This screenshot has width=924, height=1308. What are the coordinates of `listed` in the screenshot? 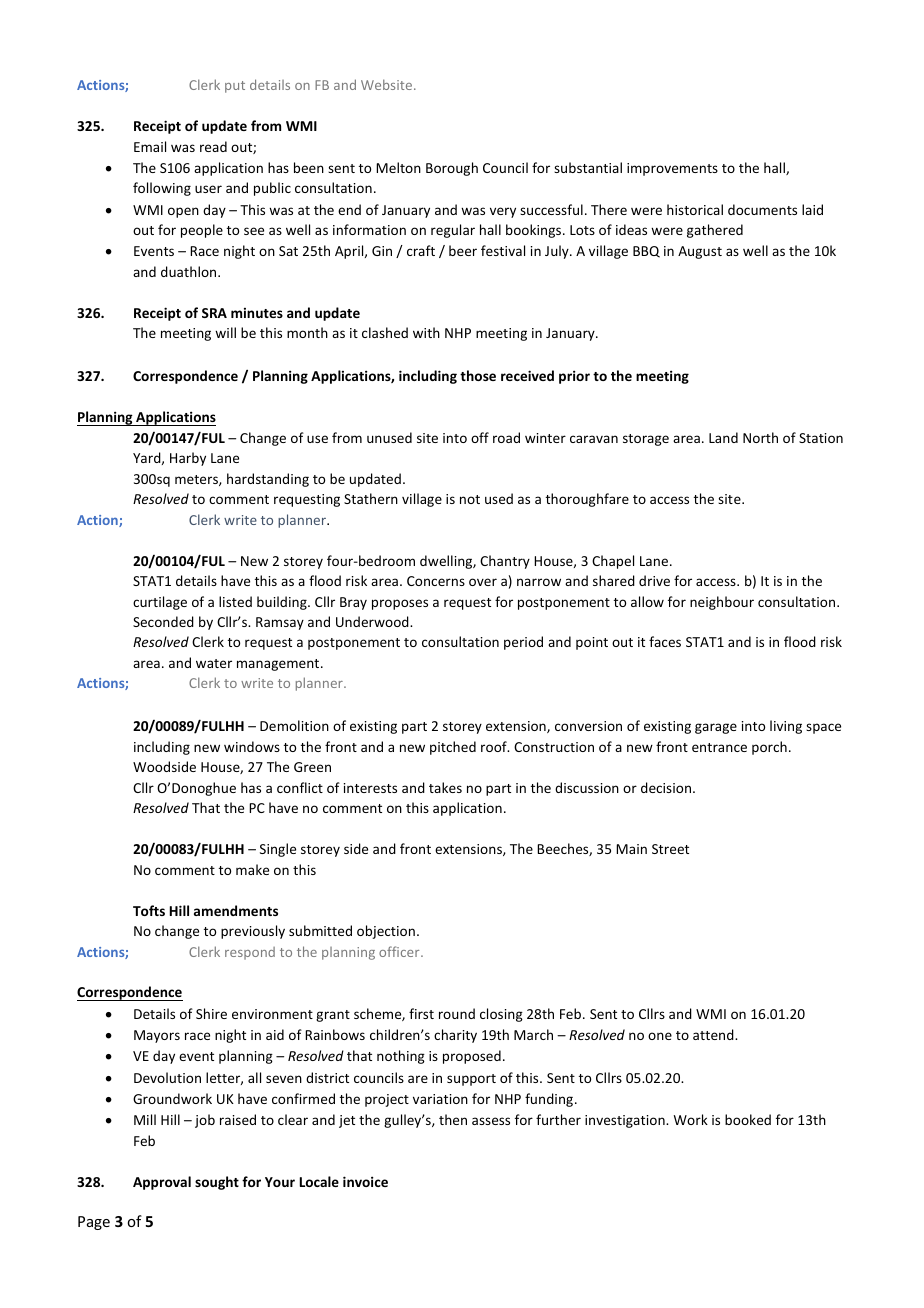 It's located at (235, 601).
